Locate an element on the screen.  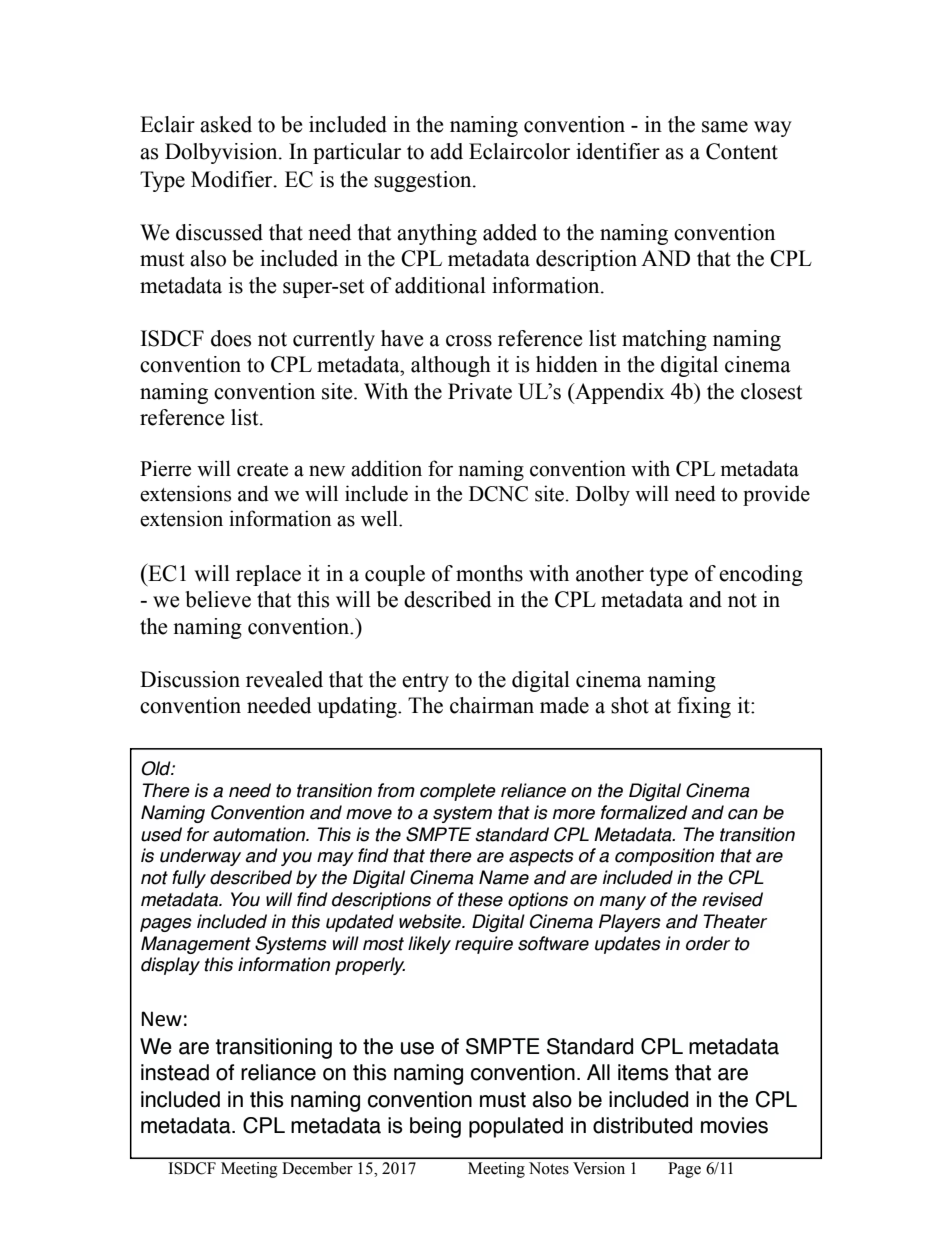
entry is located at coordinates (425, 682).
